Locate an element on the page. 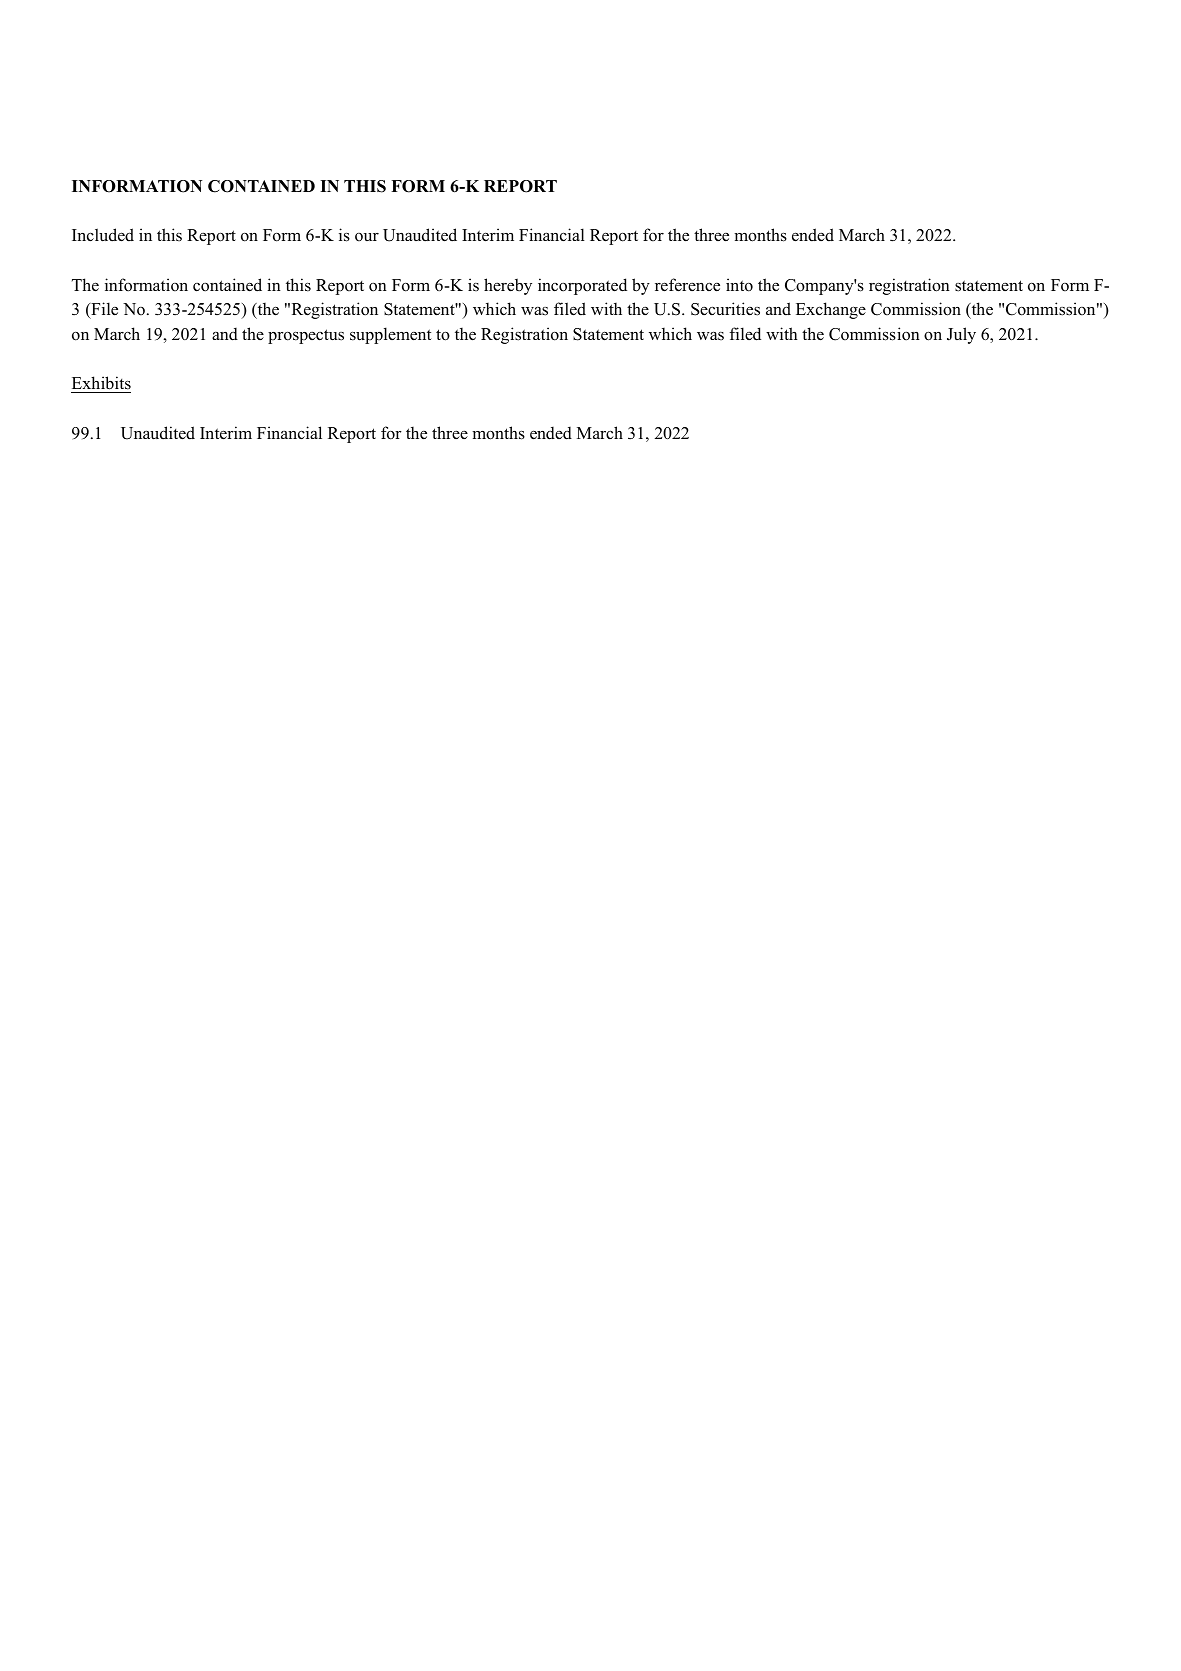 The width and height of the image is (1181, 1671). Exhibits is located at coordinates (101, 383).
